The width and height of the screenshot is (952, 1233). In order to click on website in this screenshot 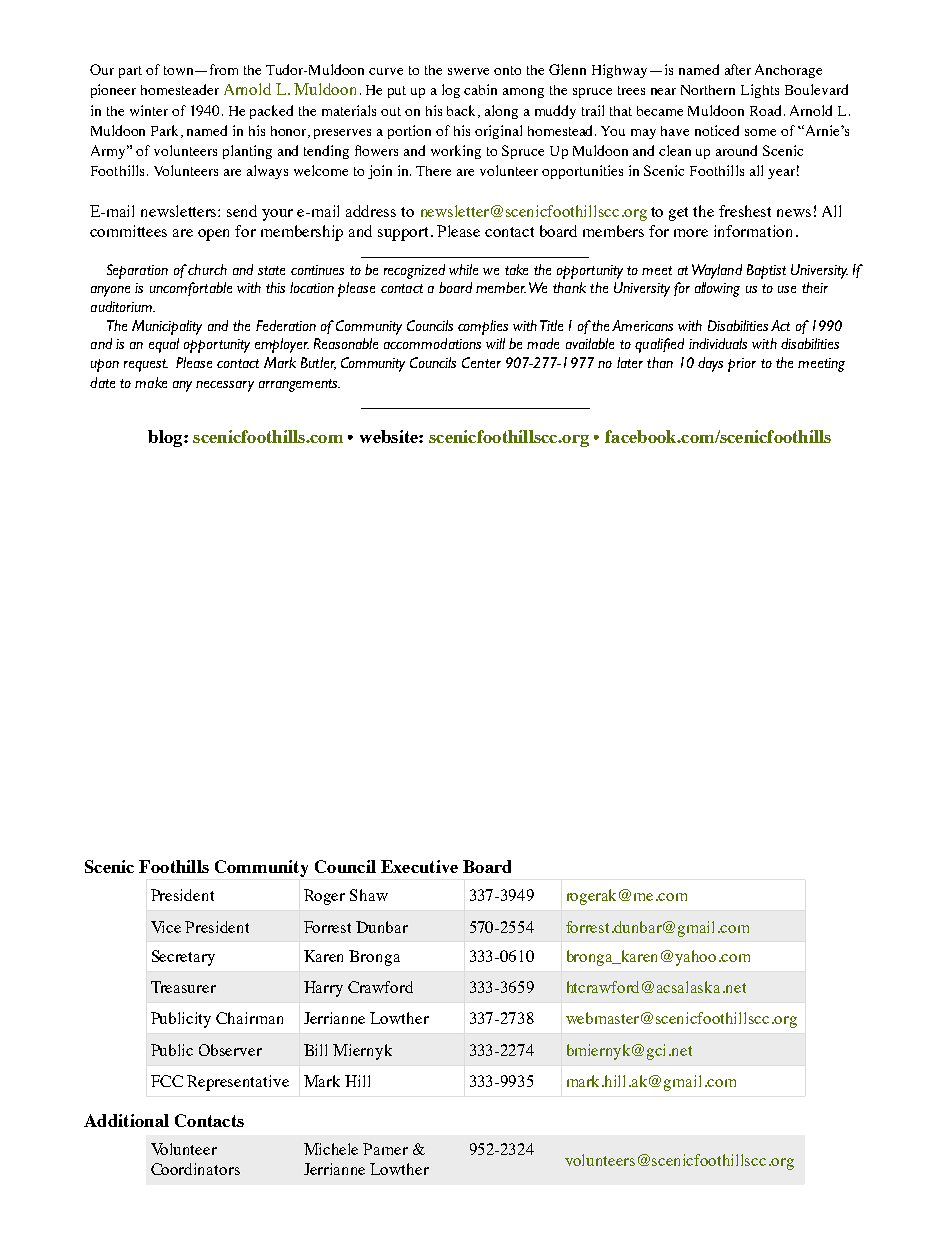, I will do `click(390, 436)`.
